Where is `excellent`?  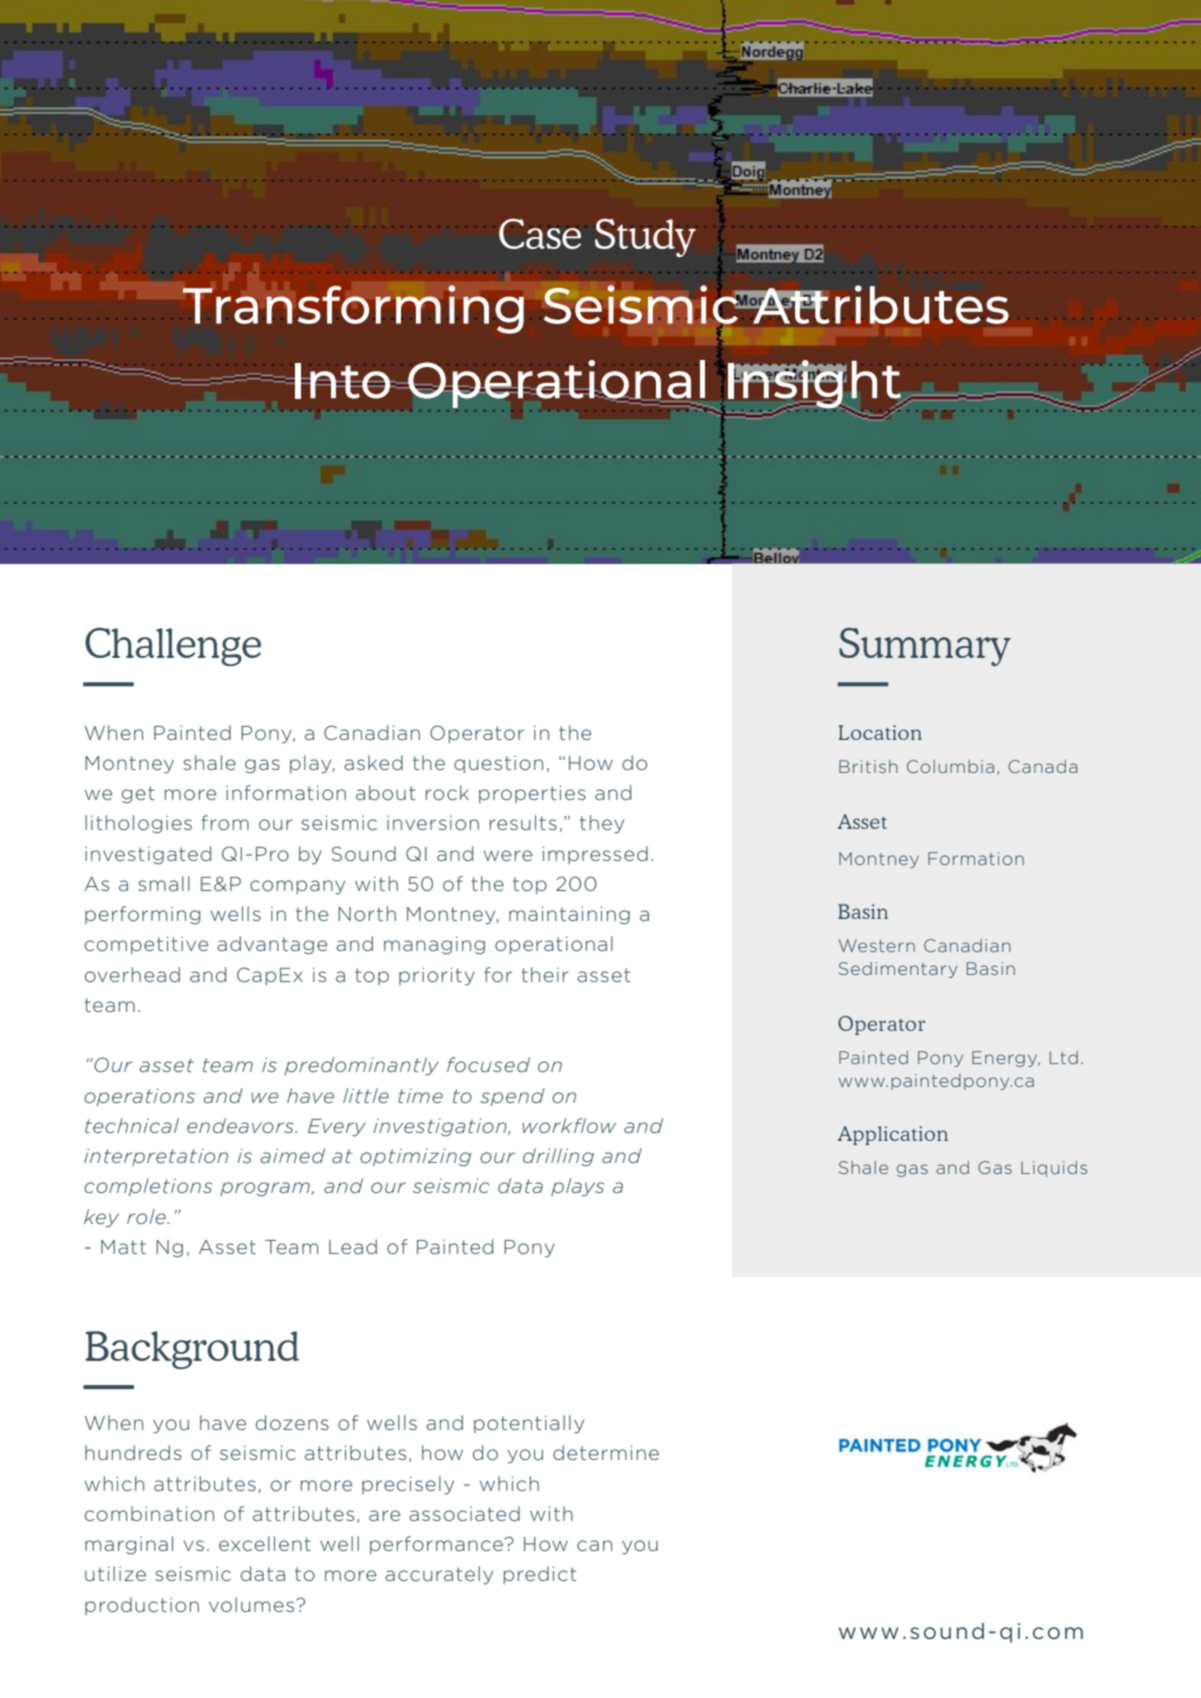 excellent is located at coordinates (265, 1543).
